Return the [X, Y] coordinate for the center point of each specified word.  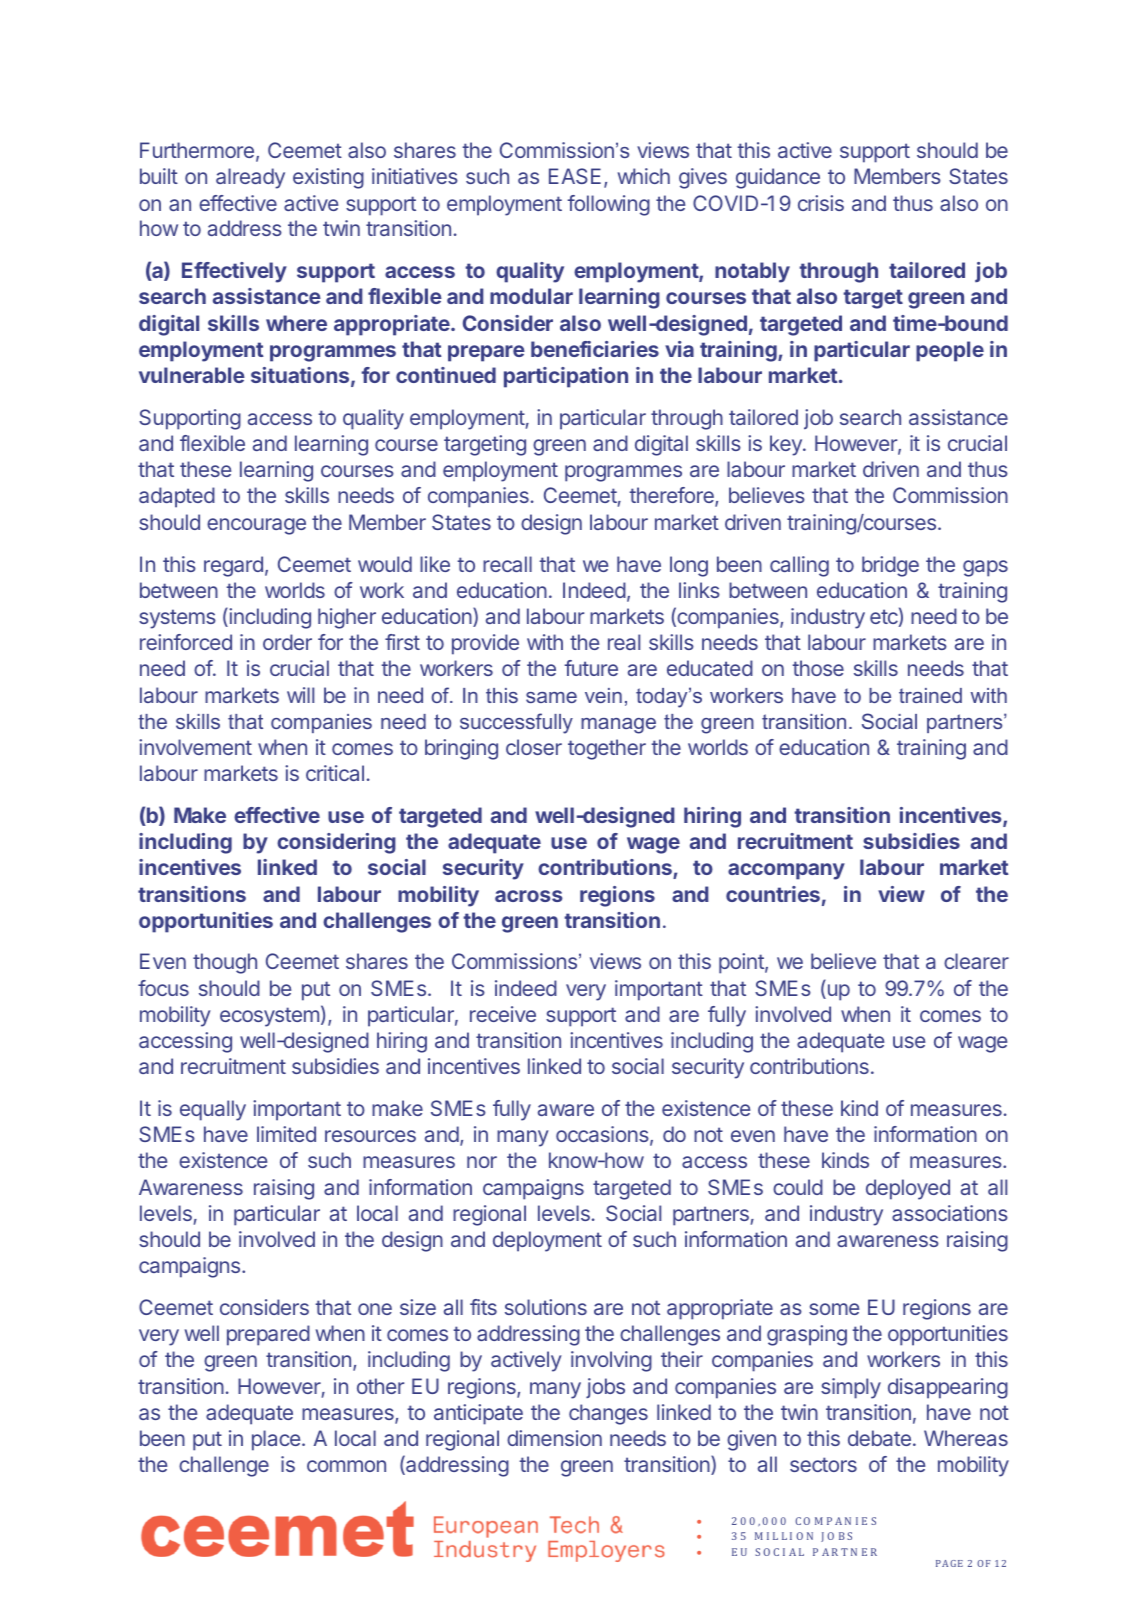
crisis [821, 203]
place [277, 1440]
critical [335, 773]
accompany [786, 871]
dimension [554, 1438]
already [250, 178]
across [529, 896]
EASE [575, 176]
